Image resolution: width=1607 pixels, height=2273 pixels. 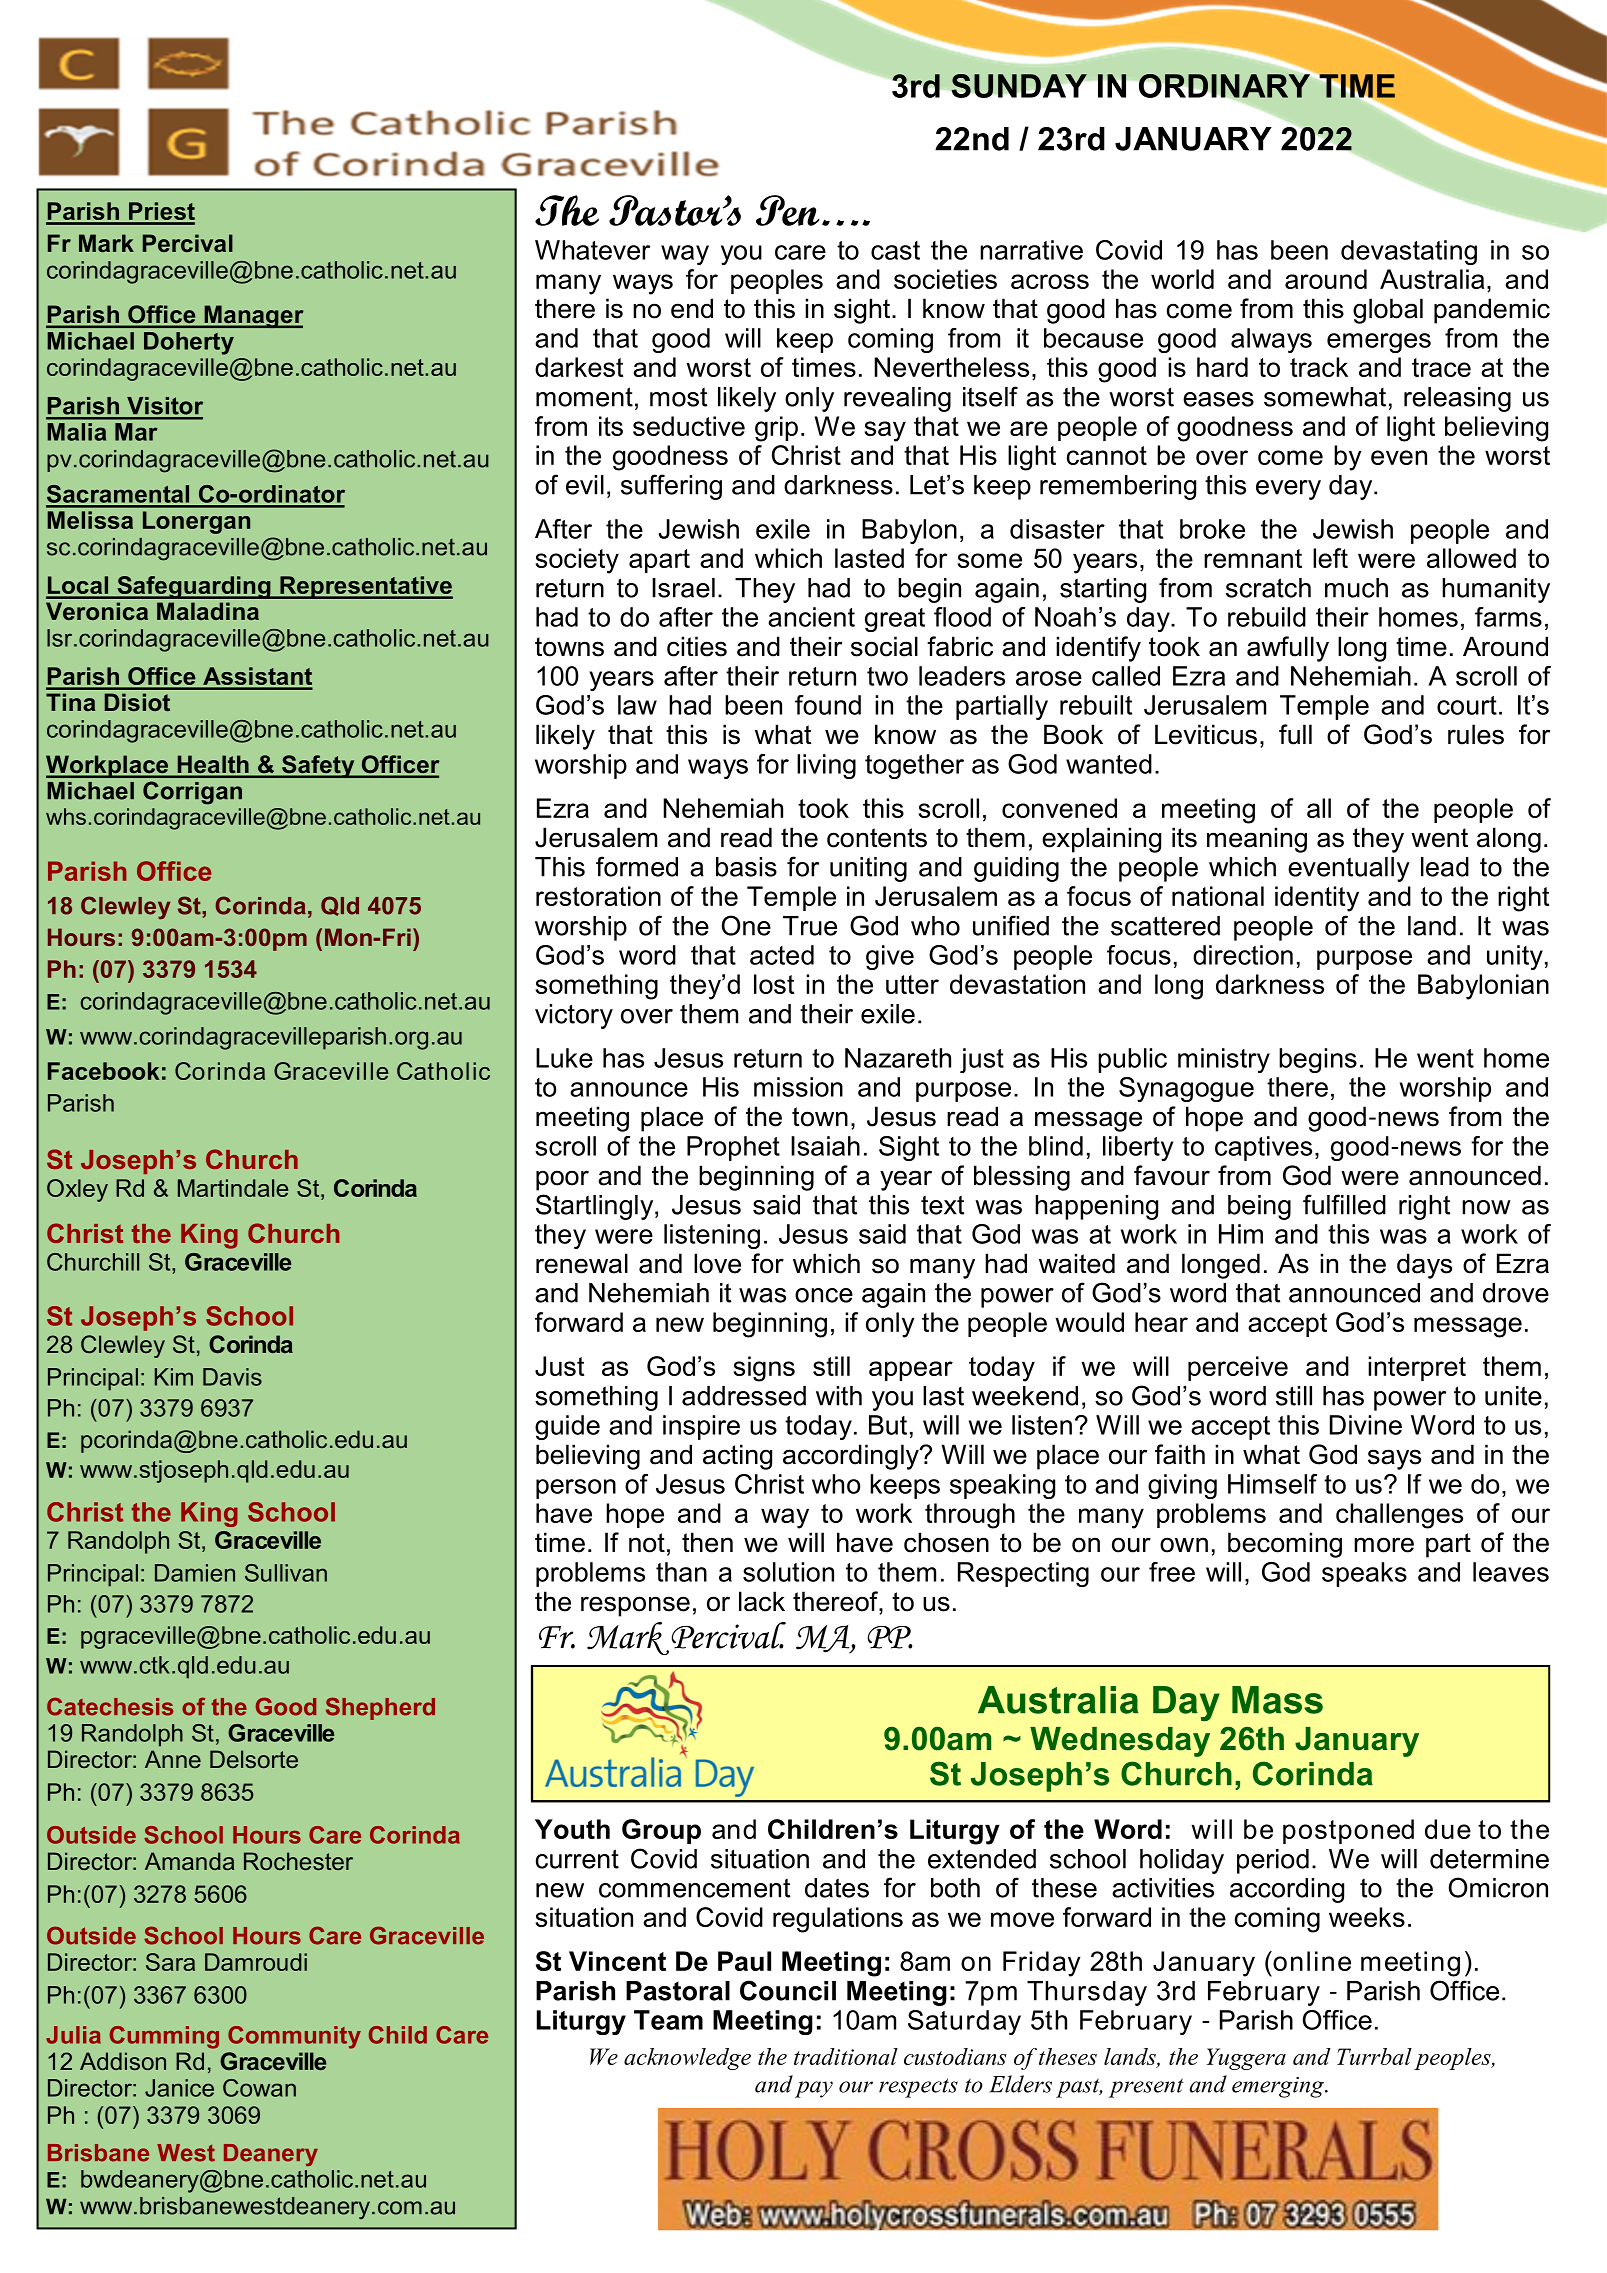 What do you see at coordinates (895, 250) in the page?
I see `cast` at bounding box center [895, 250].
